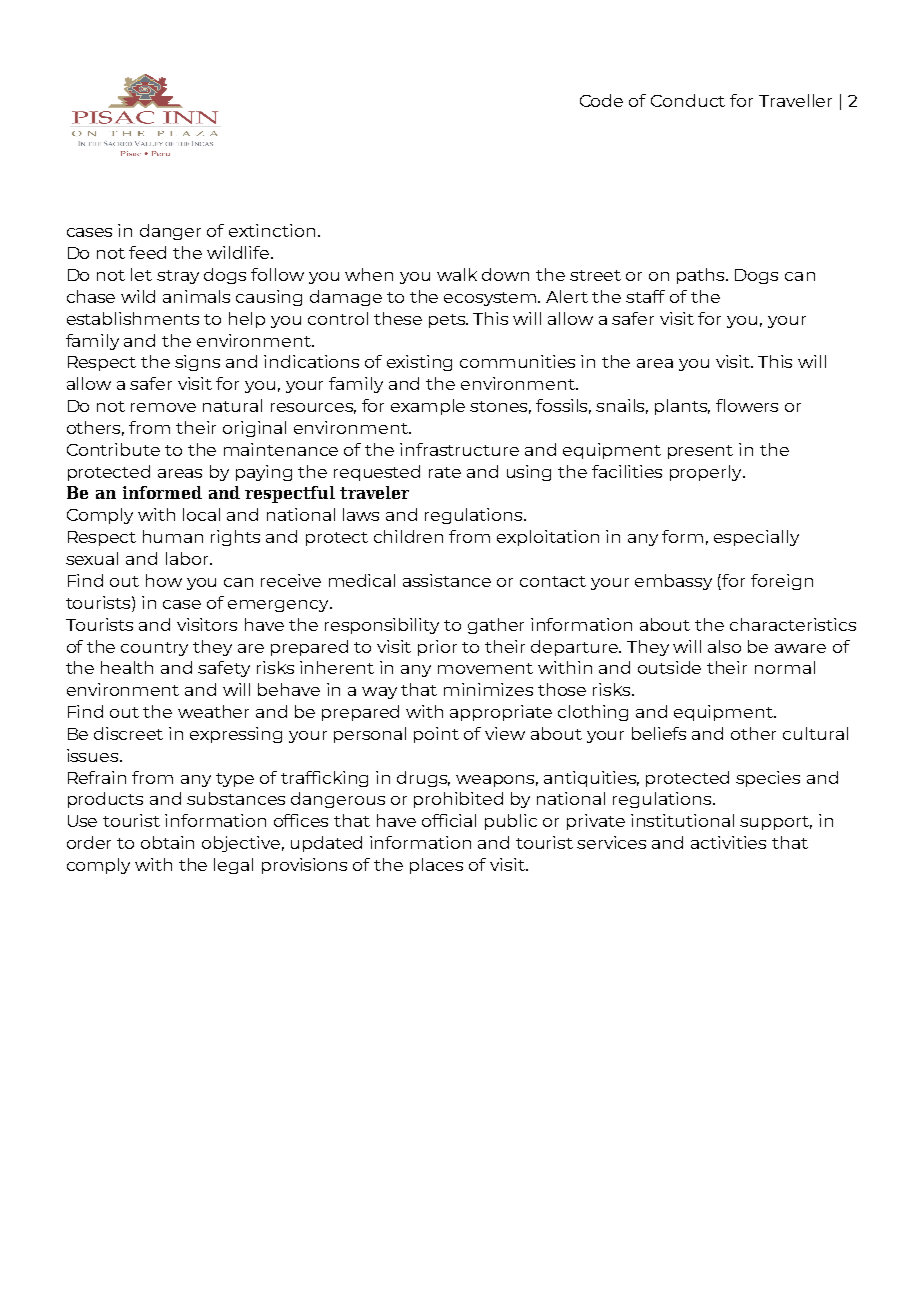 This screenshot has height=1308, width=924. Describe the element at coordinates (673, 582) in the screenshot. I see `embassy` at that location.
